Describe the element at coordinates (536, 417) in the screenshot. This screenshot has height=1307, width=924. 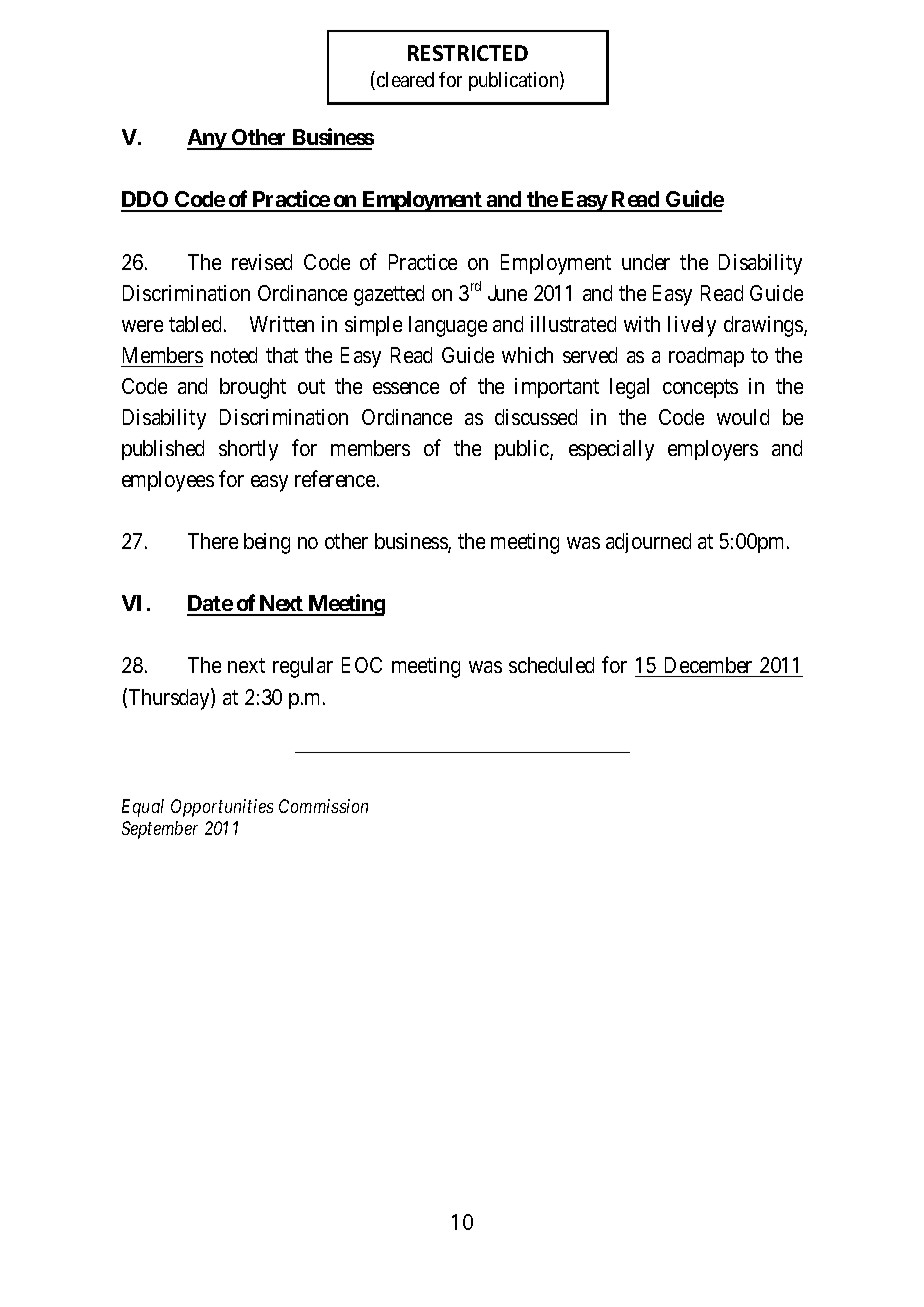
I see `discussed` at that location.
